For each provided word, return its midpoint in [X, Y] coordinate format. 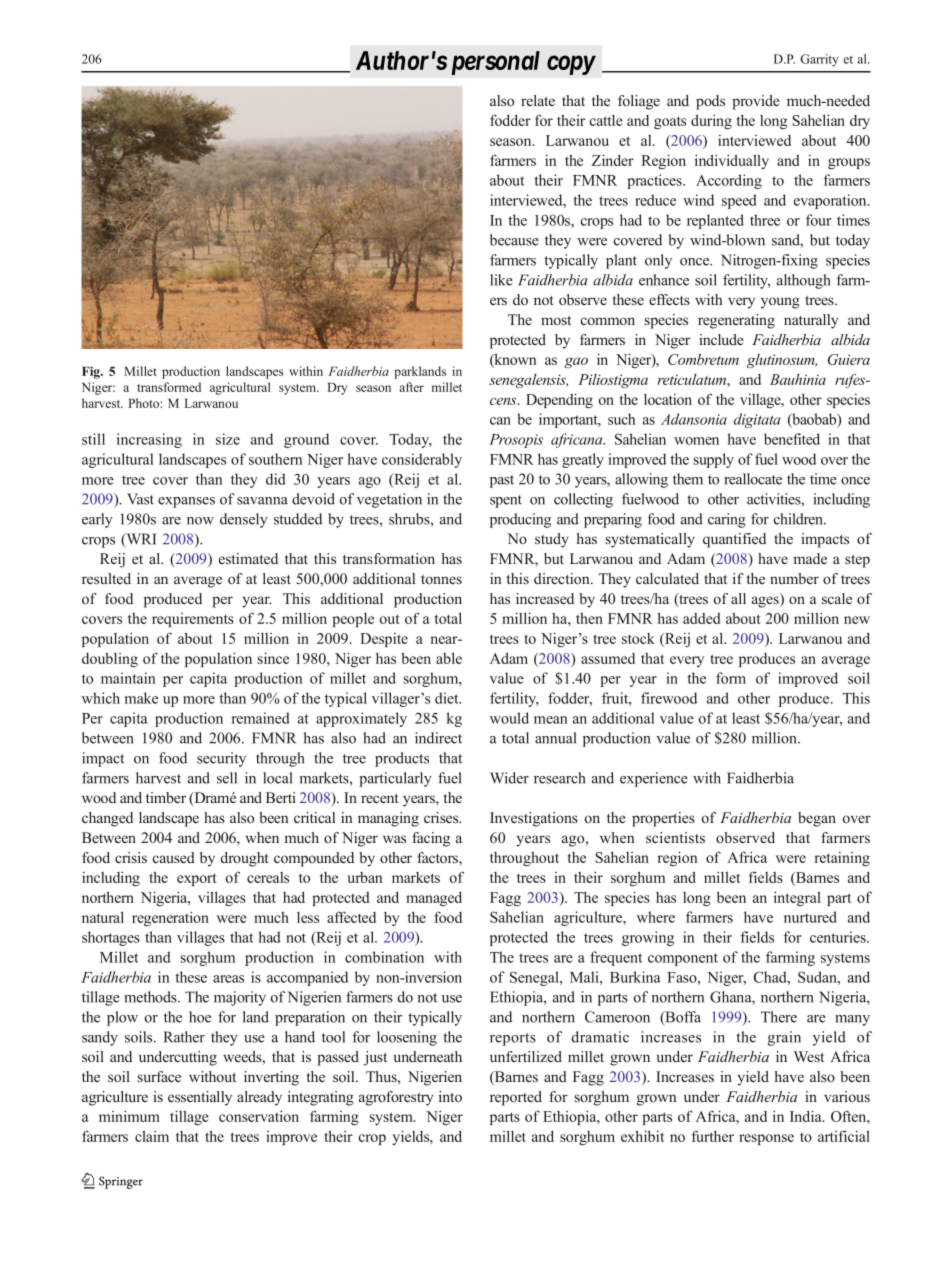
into [450, 1096]
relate [538, 100]
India [807, 1116]
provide [755, 102]
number [794, 578]
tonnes [441, 579]
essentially [200, 1098]
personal [495, 63]
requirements [193, 620]
